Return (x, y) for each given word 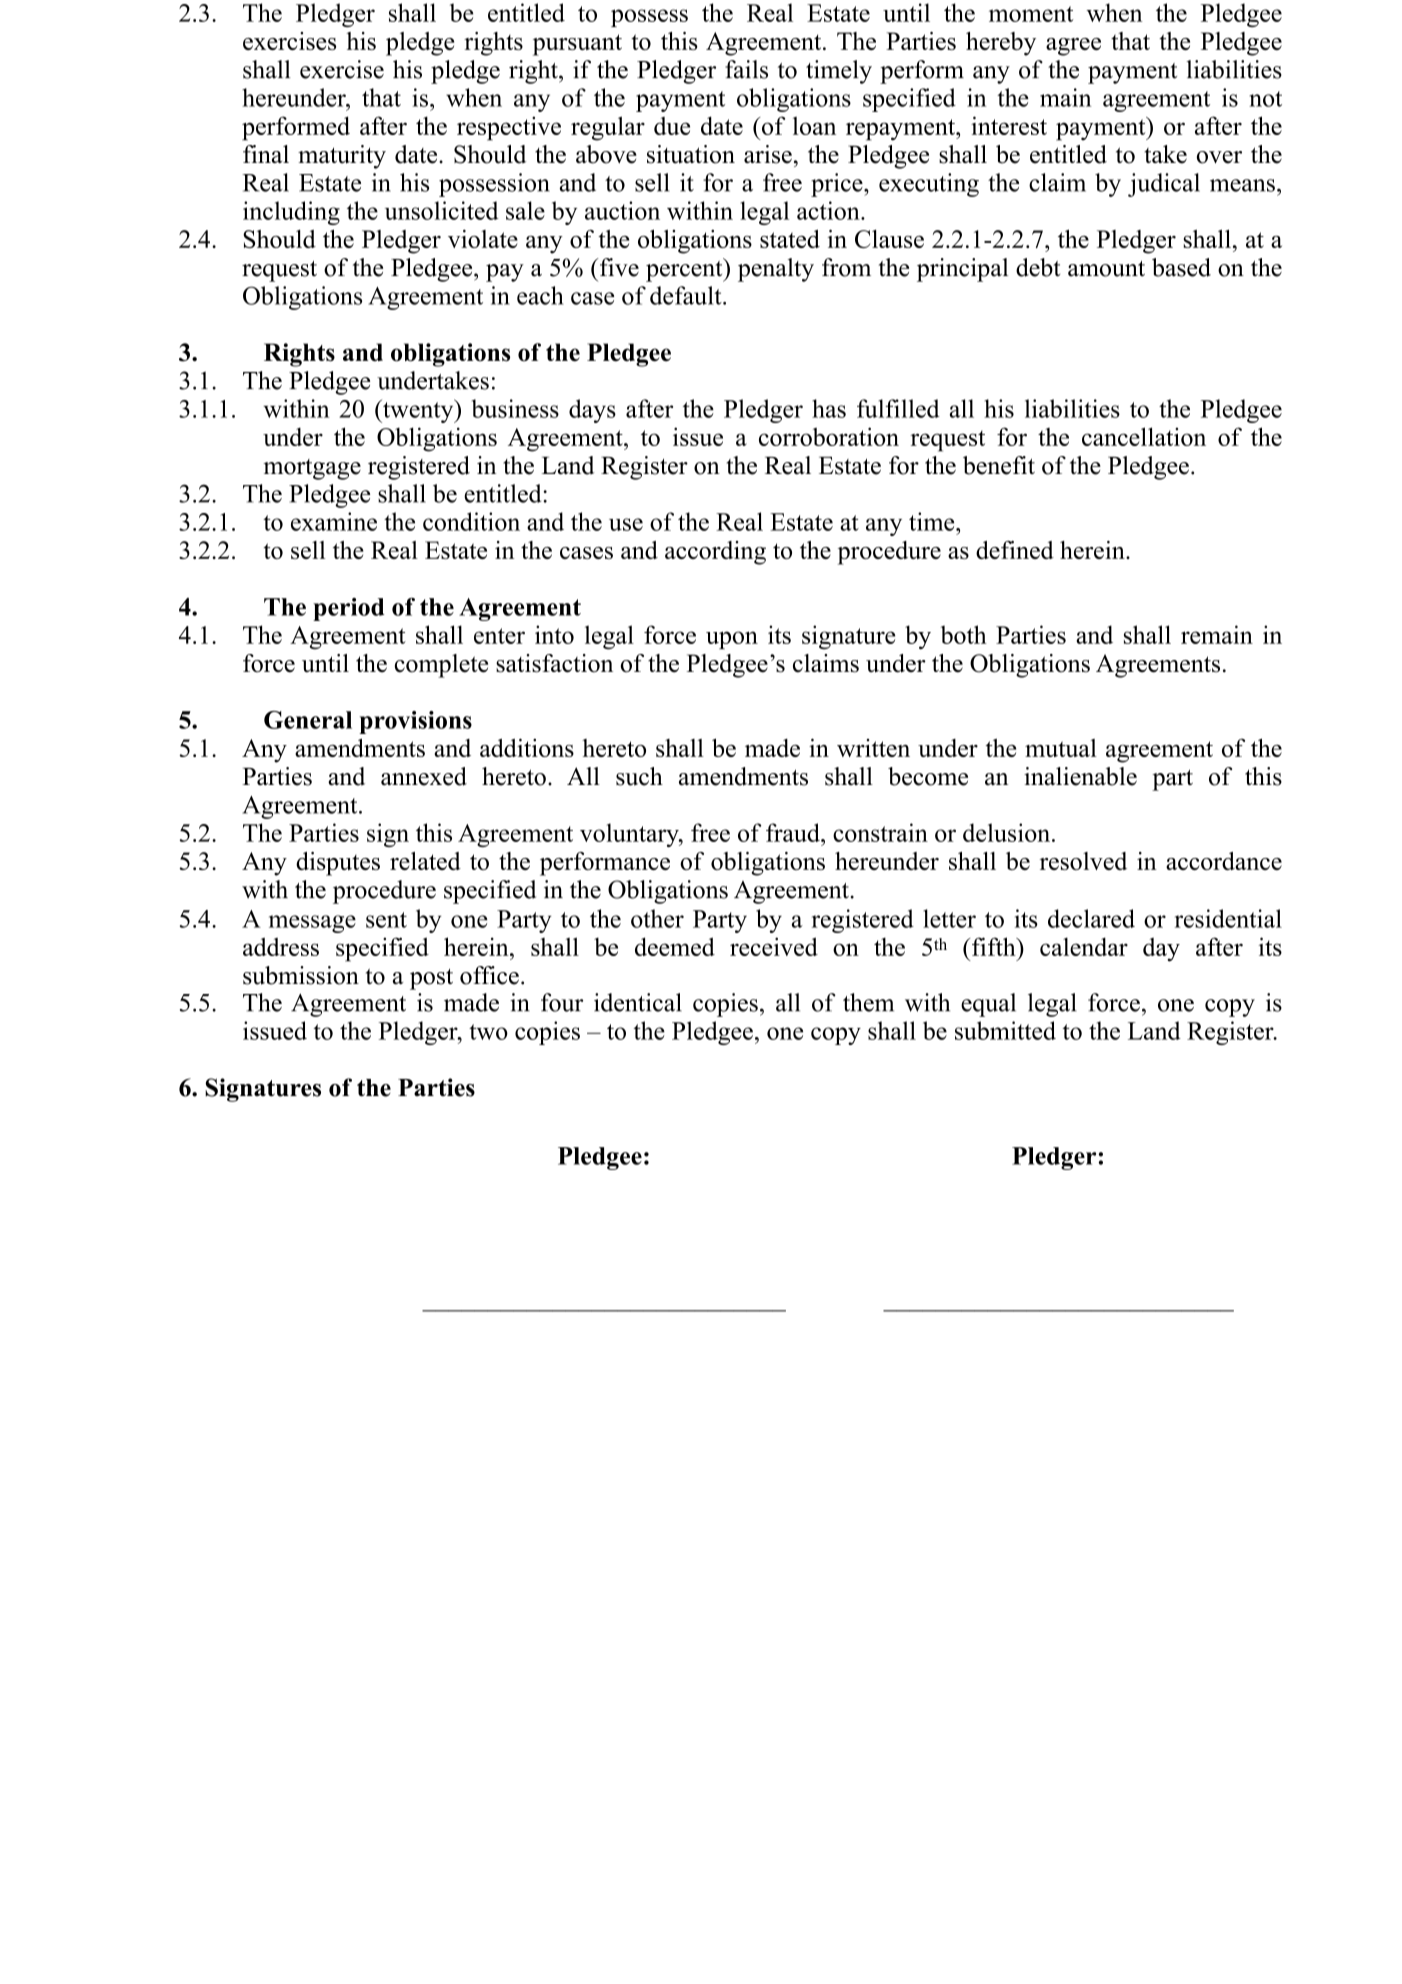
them (868, 1002)
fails (746, 69)
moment (1031, 14)
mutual (1061, 748)
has (829, 408)
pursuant (577, 45)
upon (732, 640)
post (431, 979)
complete (441, 666)
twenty (418, 411)
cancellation (1144, 436)
